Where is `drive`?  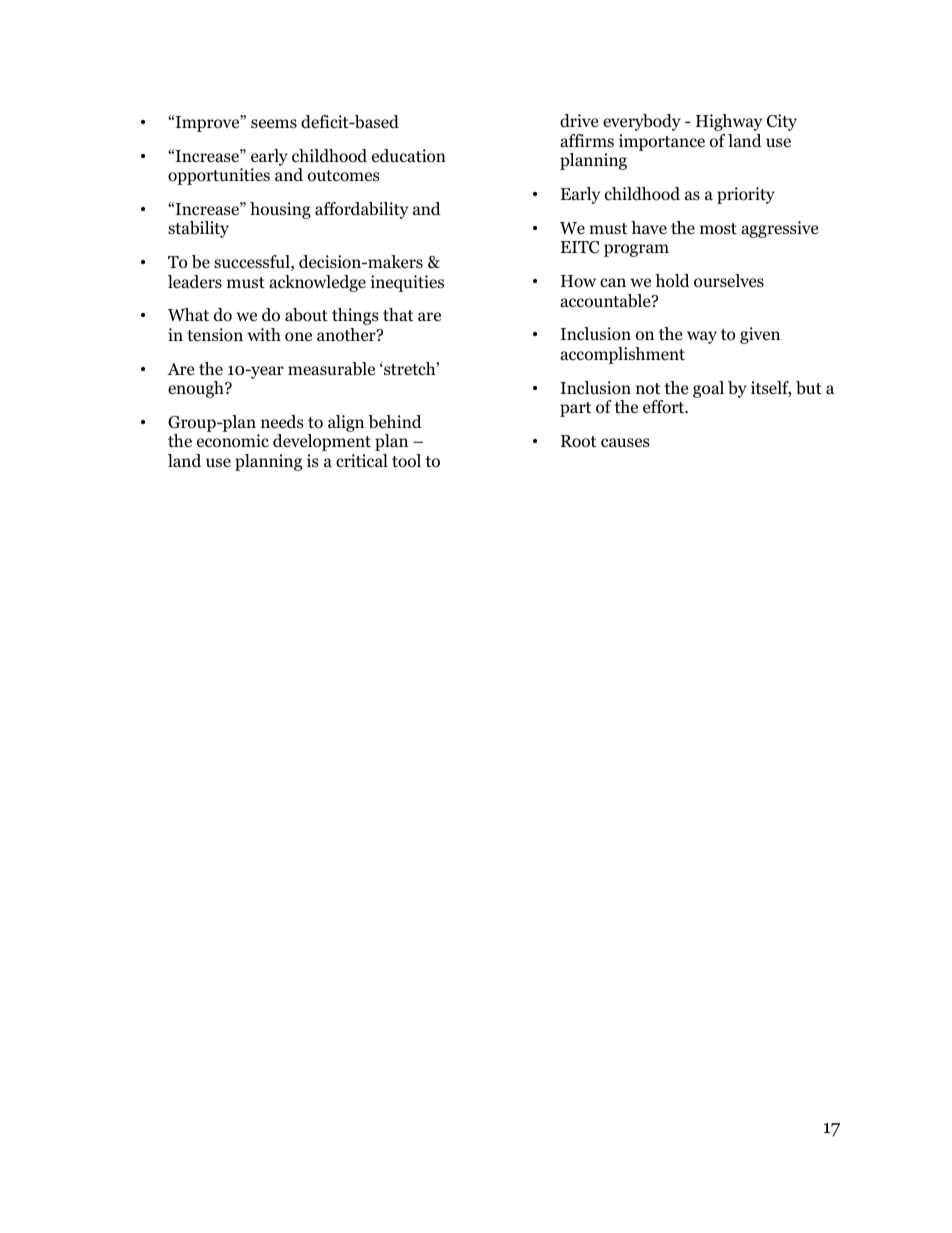 drive is located at coordinates (579, 121).
